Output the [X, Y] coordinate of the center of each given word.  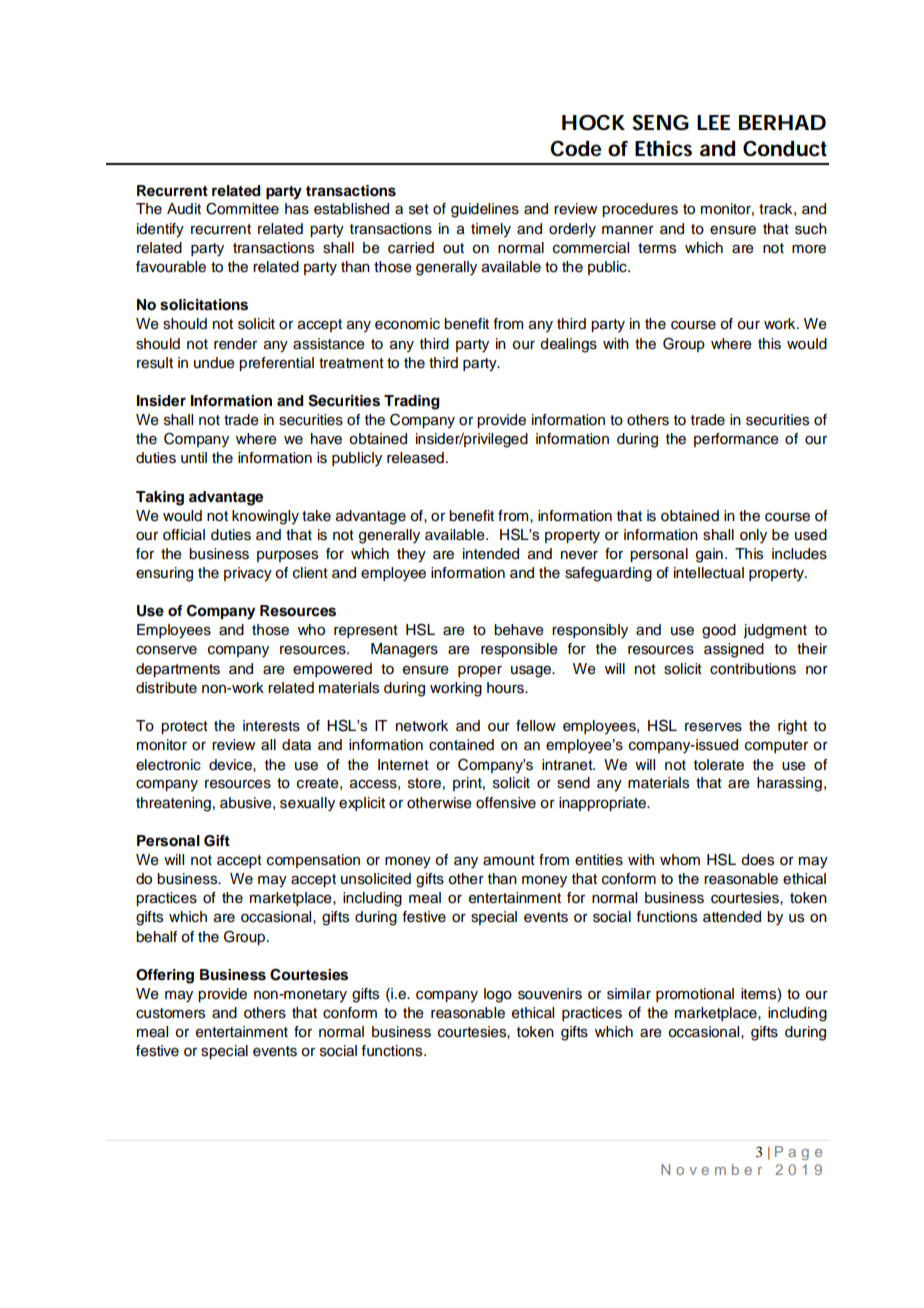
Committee [242, 208]
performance [736, 440]
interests [271, 726]
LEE [713, 122]
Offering [165, 976]
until [194, 458]
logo [498, 995]
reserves [713, 727]
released [415, 458]
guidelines [485, 210]
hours [506, 688]
